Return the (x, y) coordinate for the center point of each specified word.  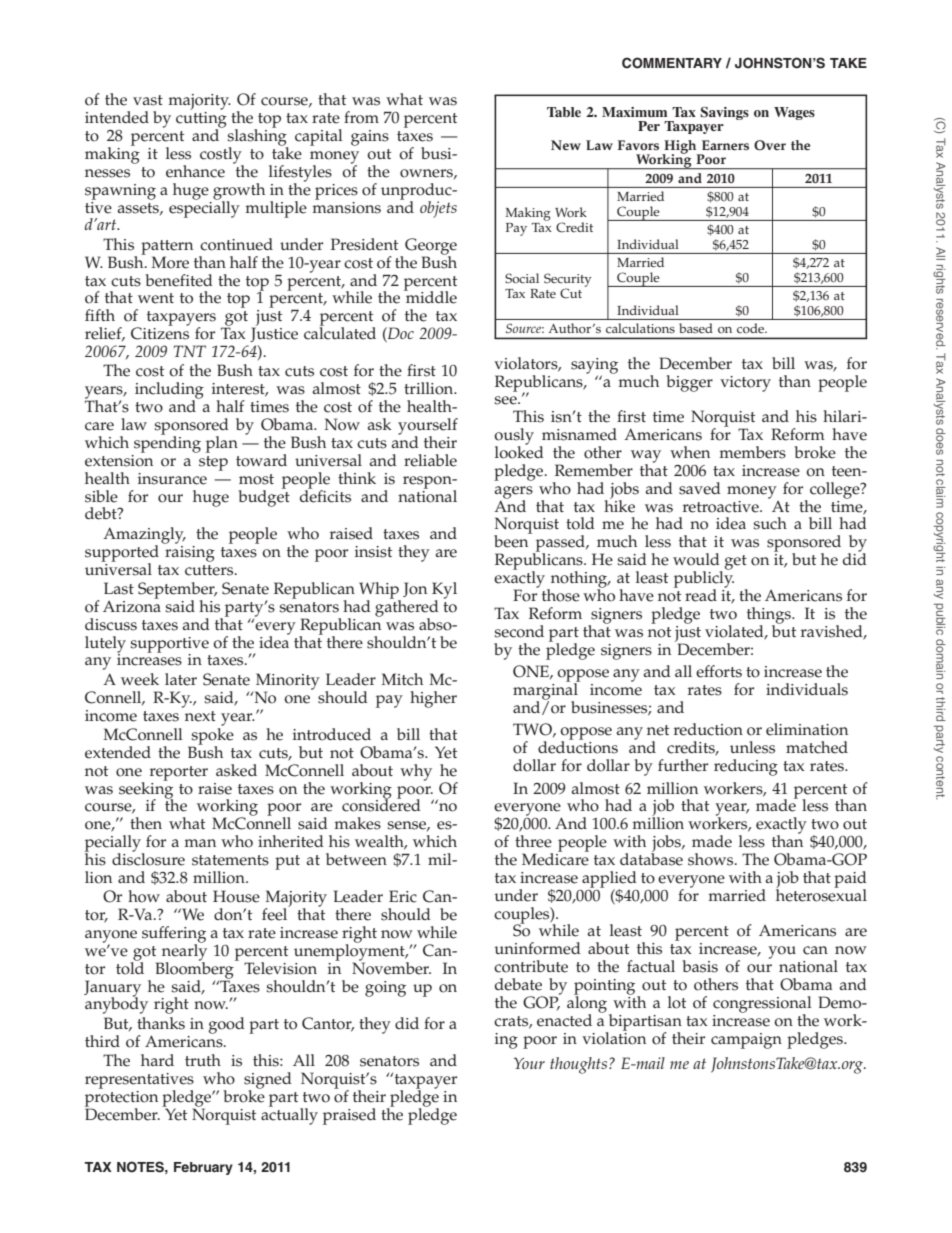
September (177, 591)
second (519, 631)
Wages (794, 113)
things (770, 616)
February (203, 1168)
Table (564, 112)
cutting (201, 121)
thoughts (580, 1065)
